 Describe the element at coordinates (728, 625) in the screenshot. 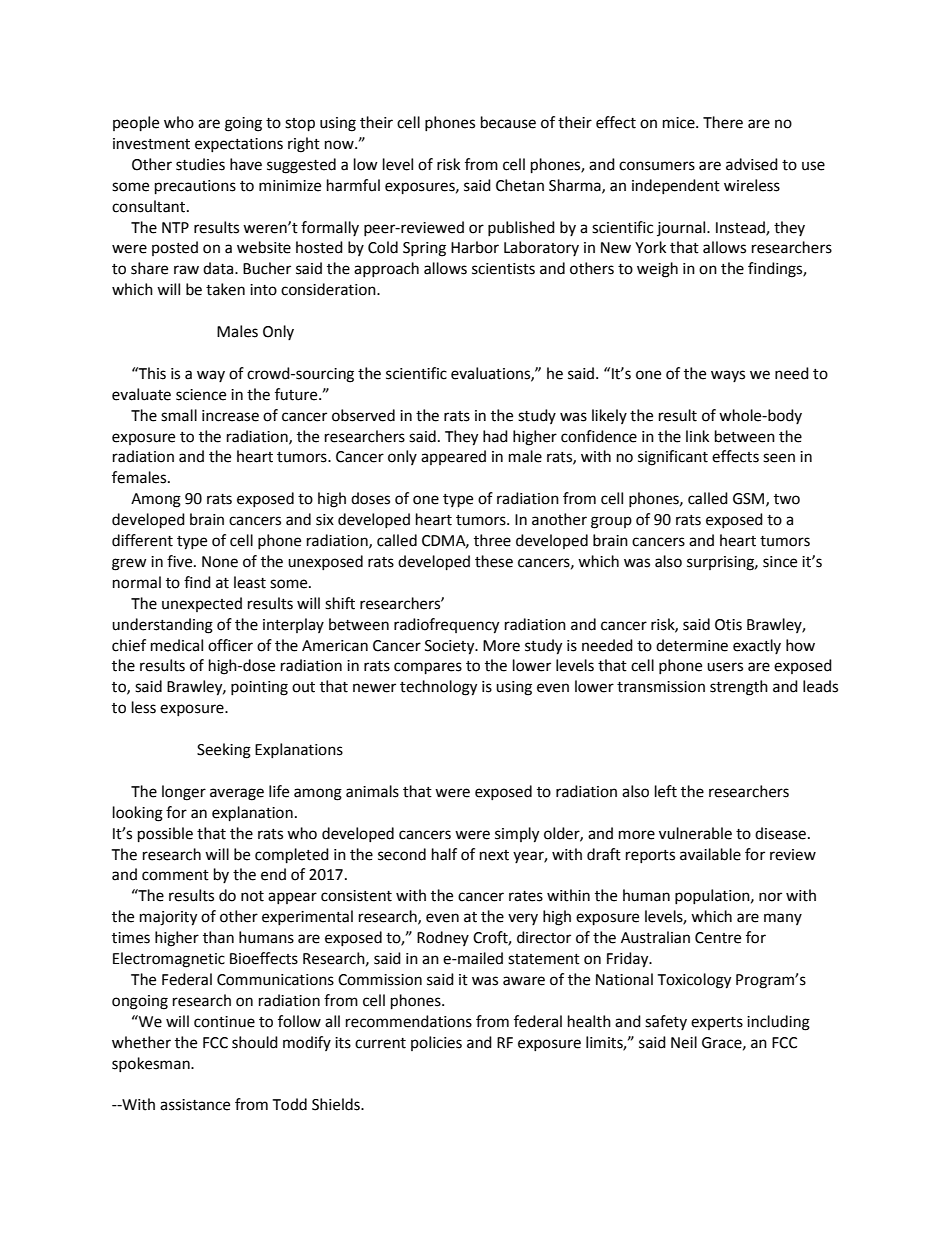

I see `Otis` at that location.
